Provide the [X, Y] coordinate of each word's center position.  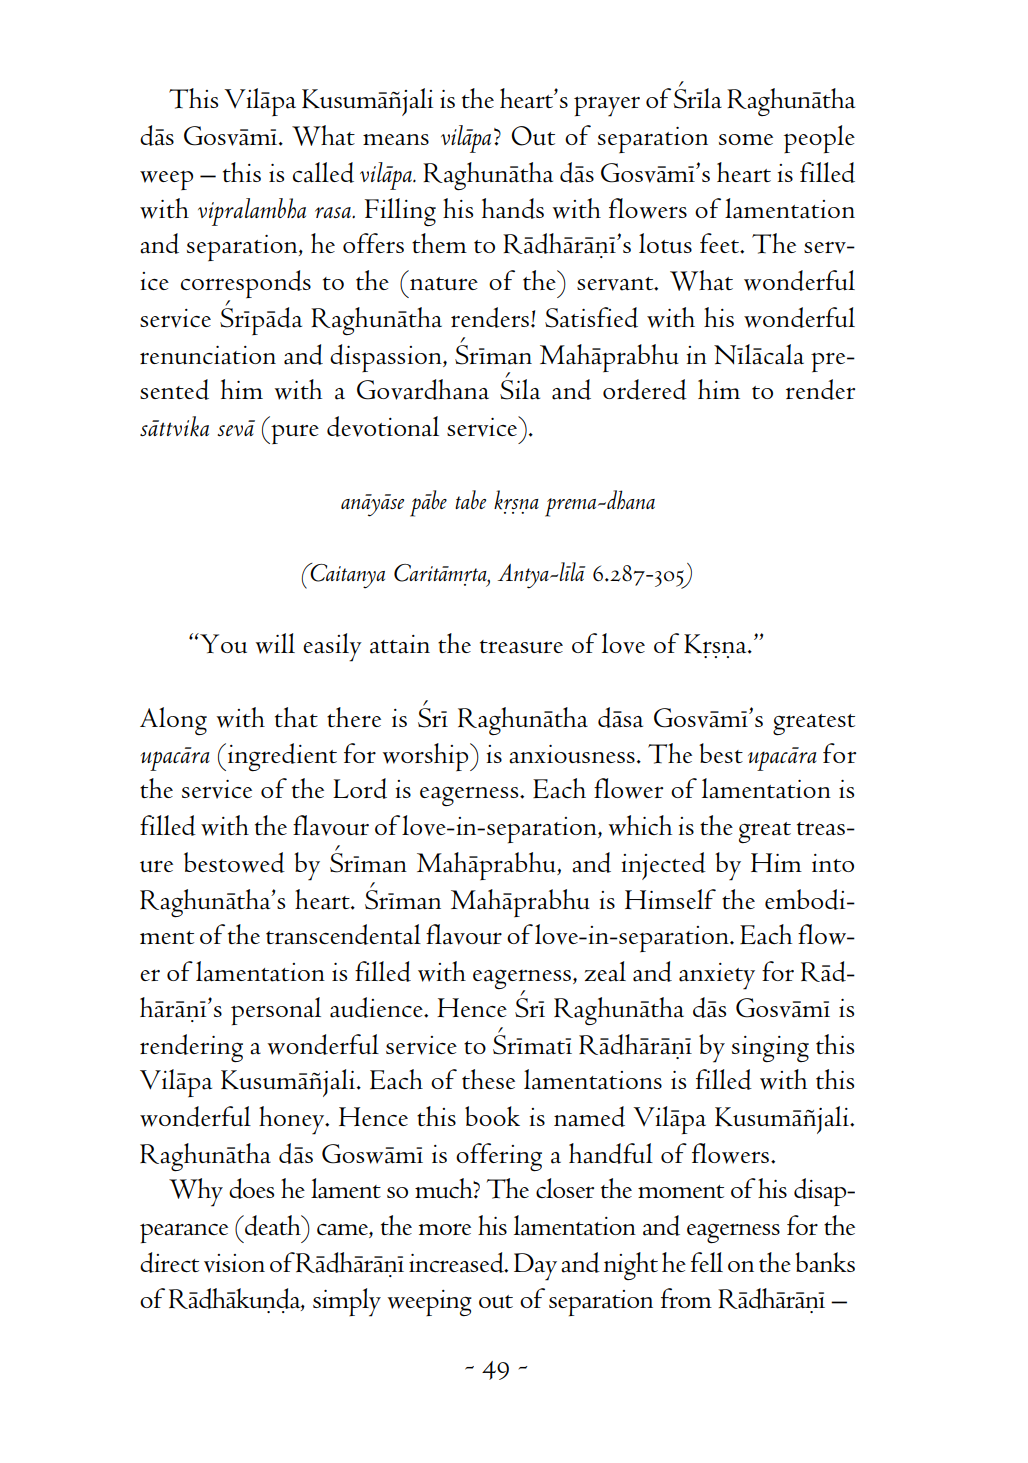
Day [535, 1267]
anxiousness [572, 754]
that [296, 717]
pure [294, 434]
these [488, 1079]
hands [513, 208]
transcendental [343, 934]
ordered [645, 389]
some [746, 139]
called [323, 172]
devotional [383, 426]
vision [234, 1263]
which [640, 825]
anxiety [717, 976]
